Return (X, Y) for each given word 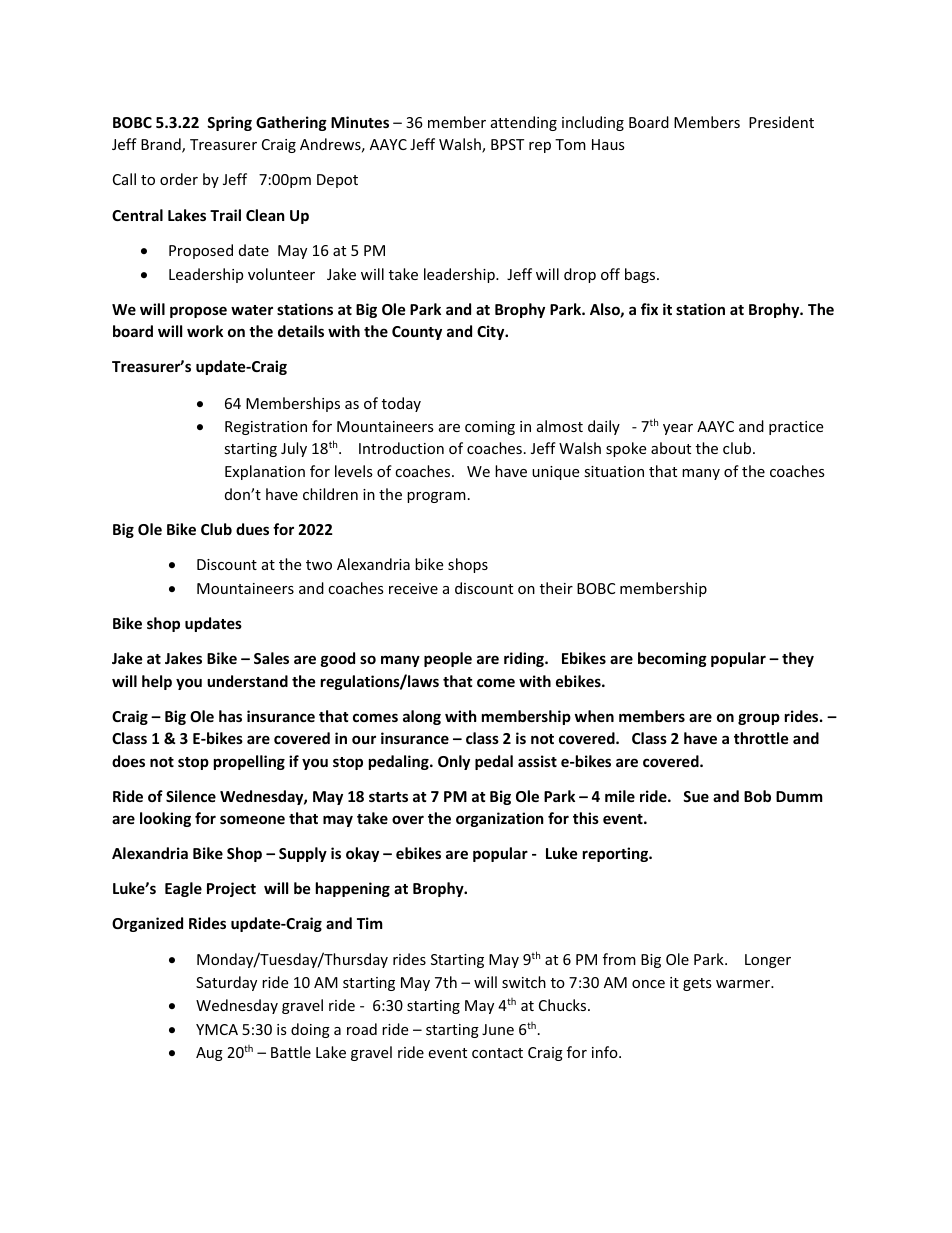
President (781, 122)
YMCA (217, 1029)
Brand (162, 145)
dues (252, 529)
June (498, 1029)
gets (697, 984)
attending (524, 123)
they (798, 659)
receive (413, 588)
